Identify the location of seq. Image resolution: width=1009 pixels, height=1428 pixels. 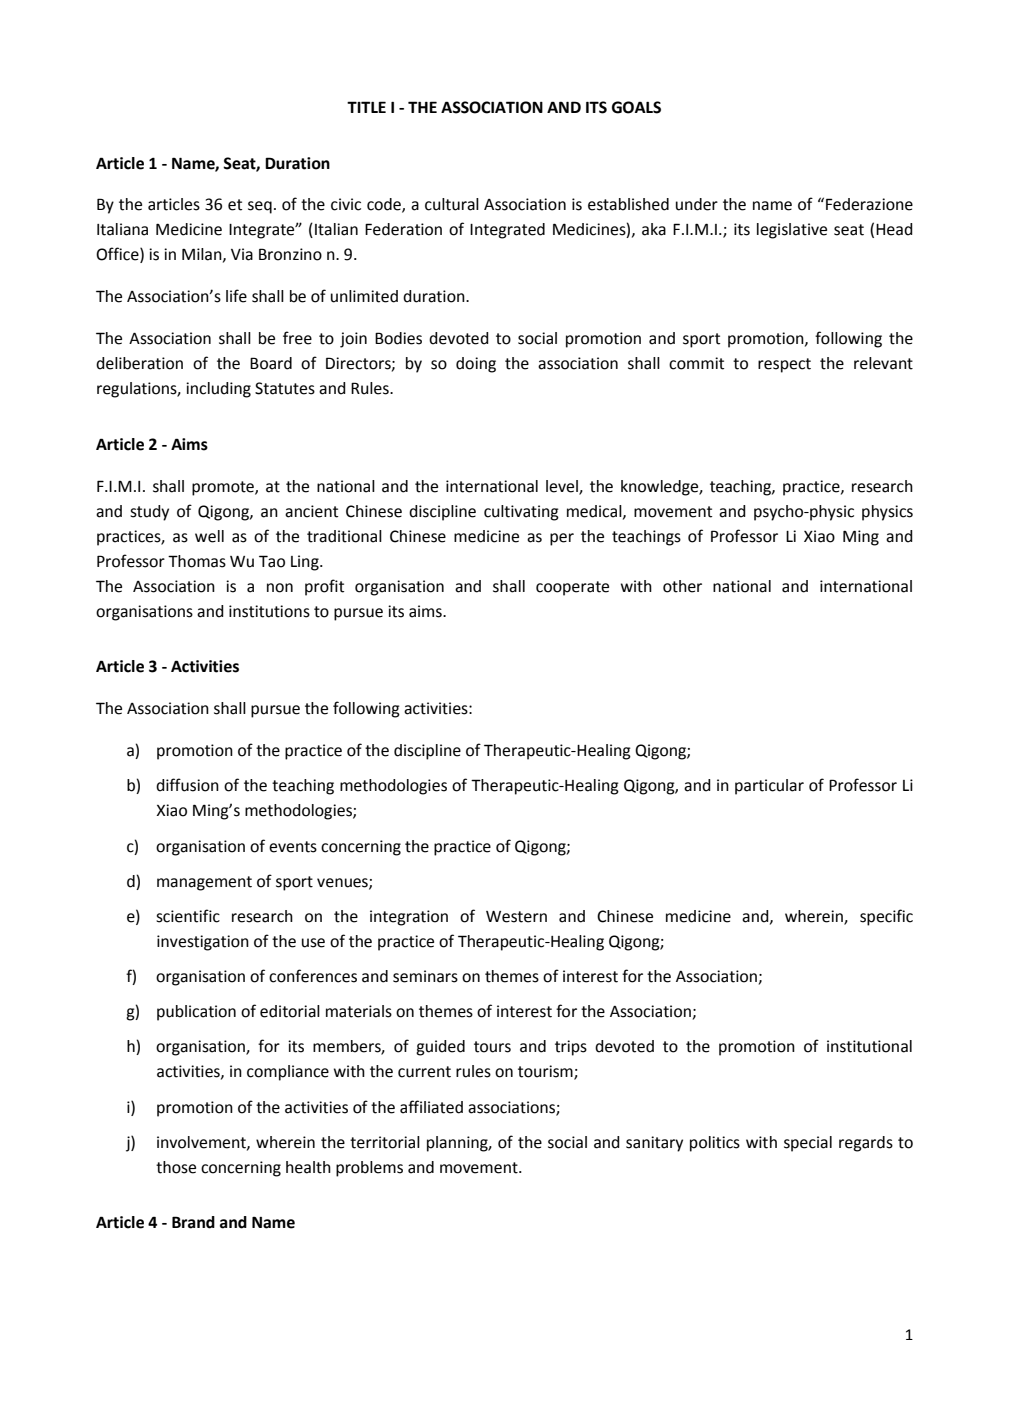
(260, 207).
